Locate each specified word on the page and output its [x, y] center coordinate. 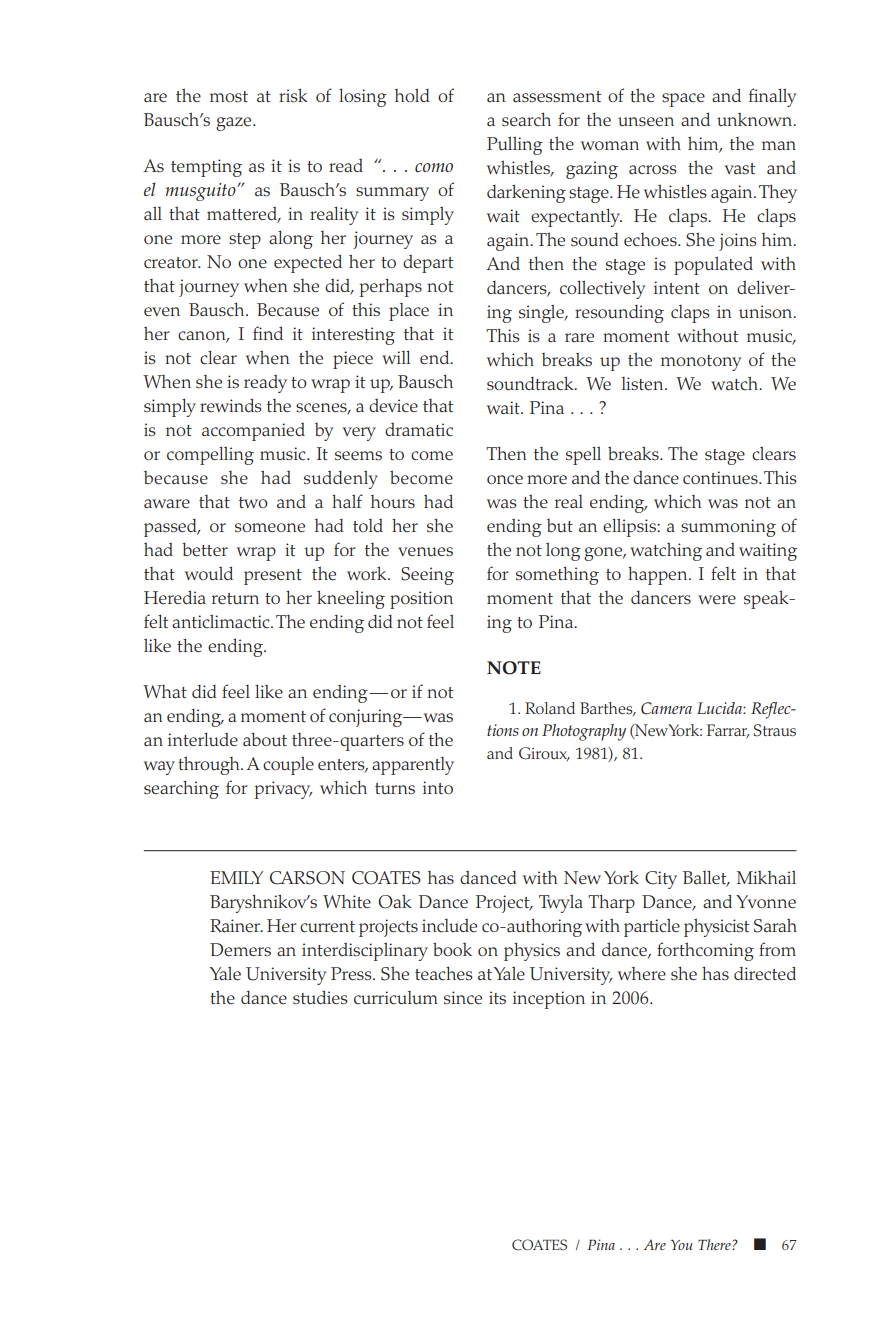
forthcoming [705, 951]
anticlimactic [222, 621]
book [452, 949]
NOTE [514, 668]
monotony [701, 363]
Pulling [515, 145]
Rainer [236, 925]
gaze [235, 124]
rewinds [231, 405]
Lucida [720, 708]
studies [320, 997]
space [683, 100]
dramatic [419, 429]
